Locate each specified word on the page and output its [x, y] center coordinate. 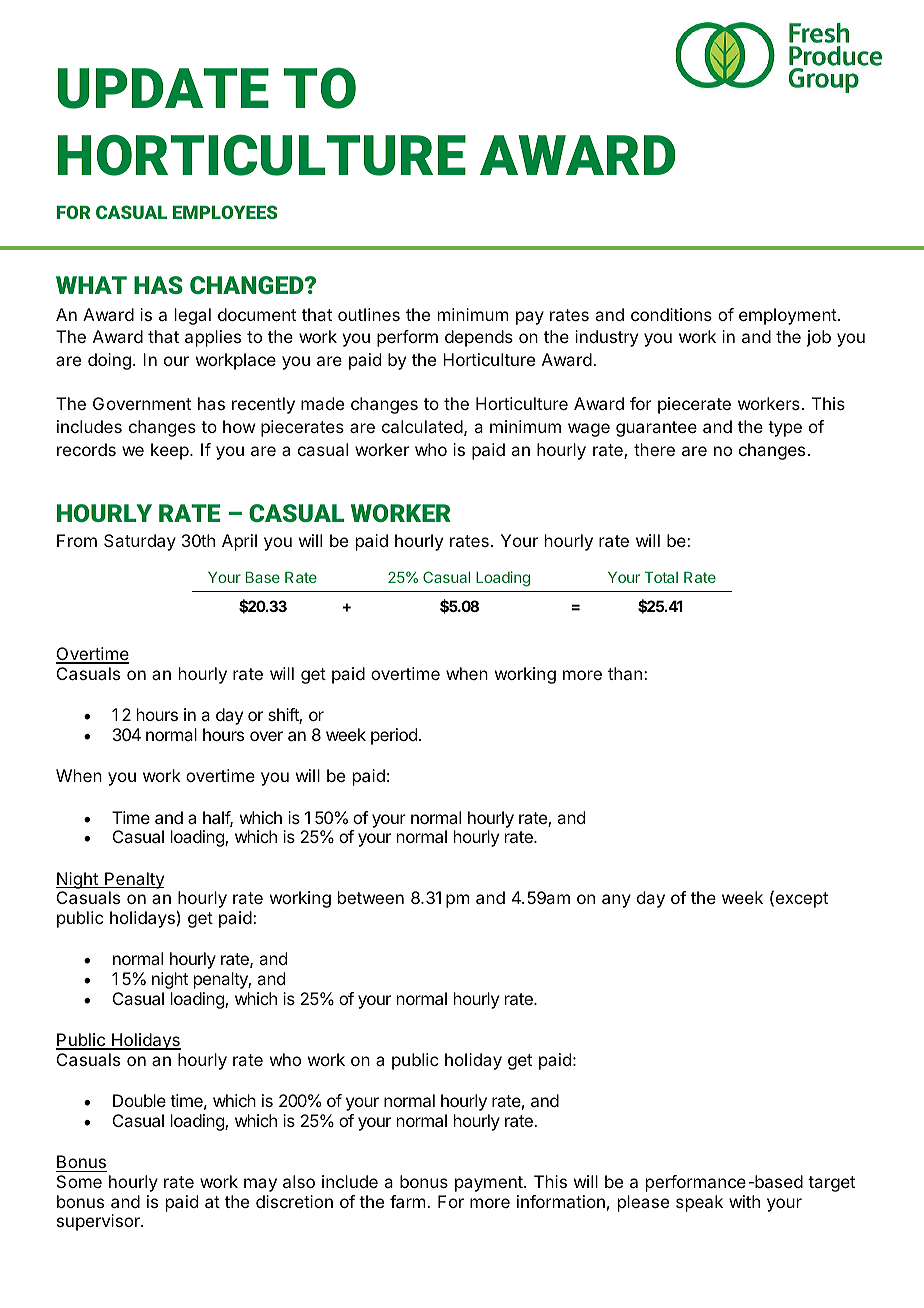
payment [490, 1184]
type [785, 429]
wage [589, 430]
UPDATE [163, 88]
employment [788, 316]
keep [170, 451]
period [394, 736]
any [616, 901]
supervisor [99, 1222]
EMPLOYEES [225, 212]
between [371, 897]
